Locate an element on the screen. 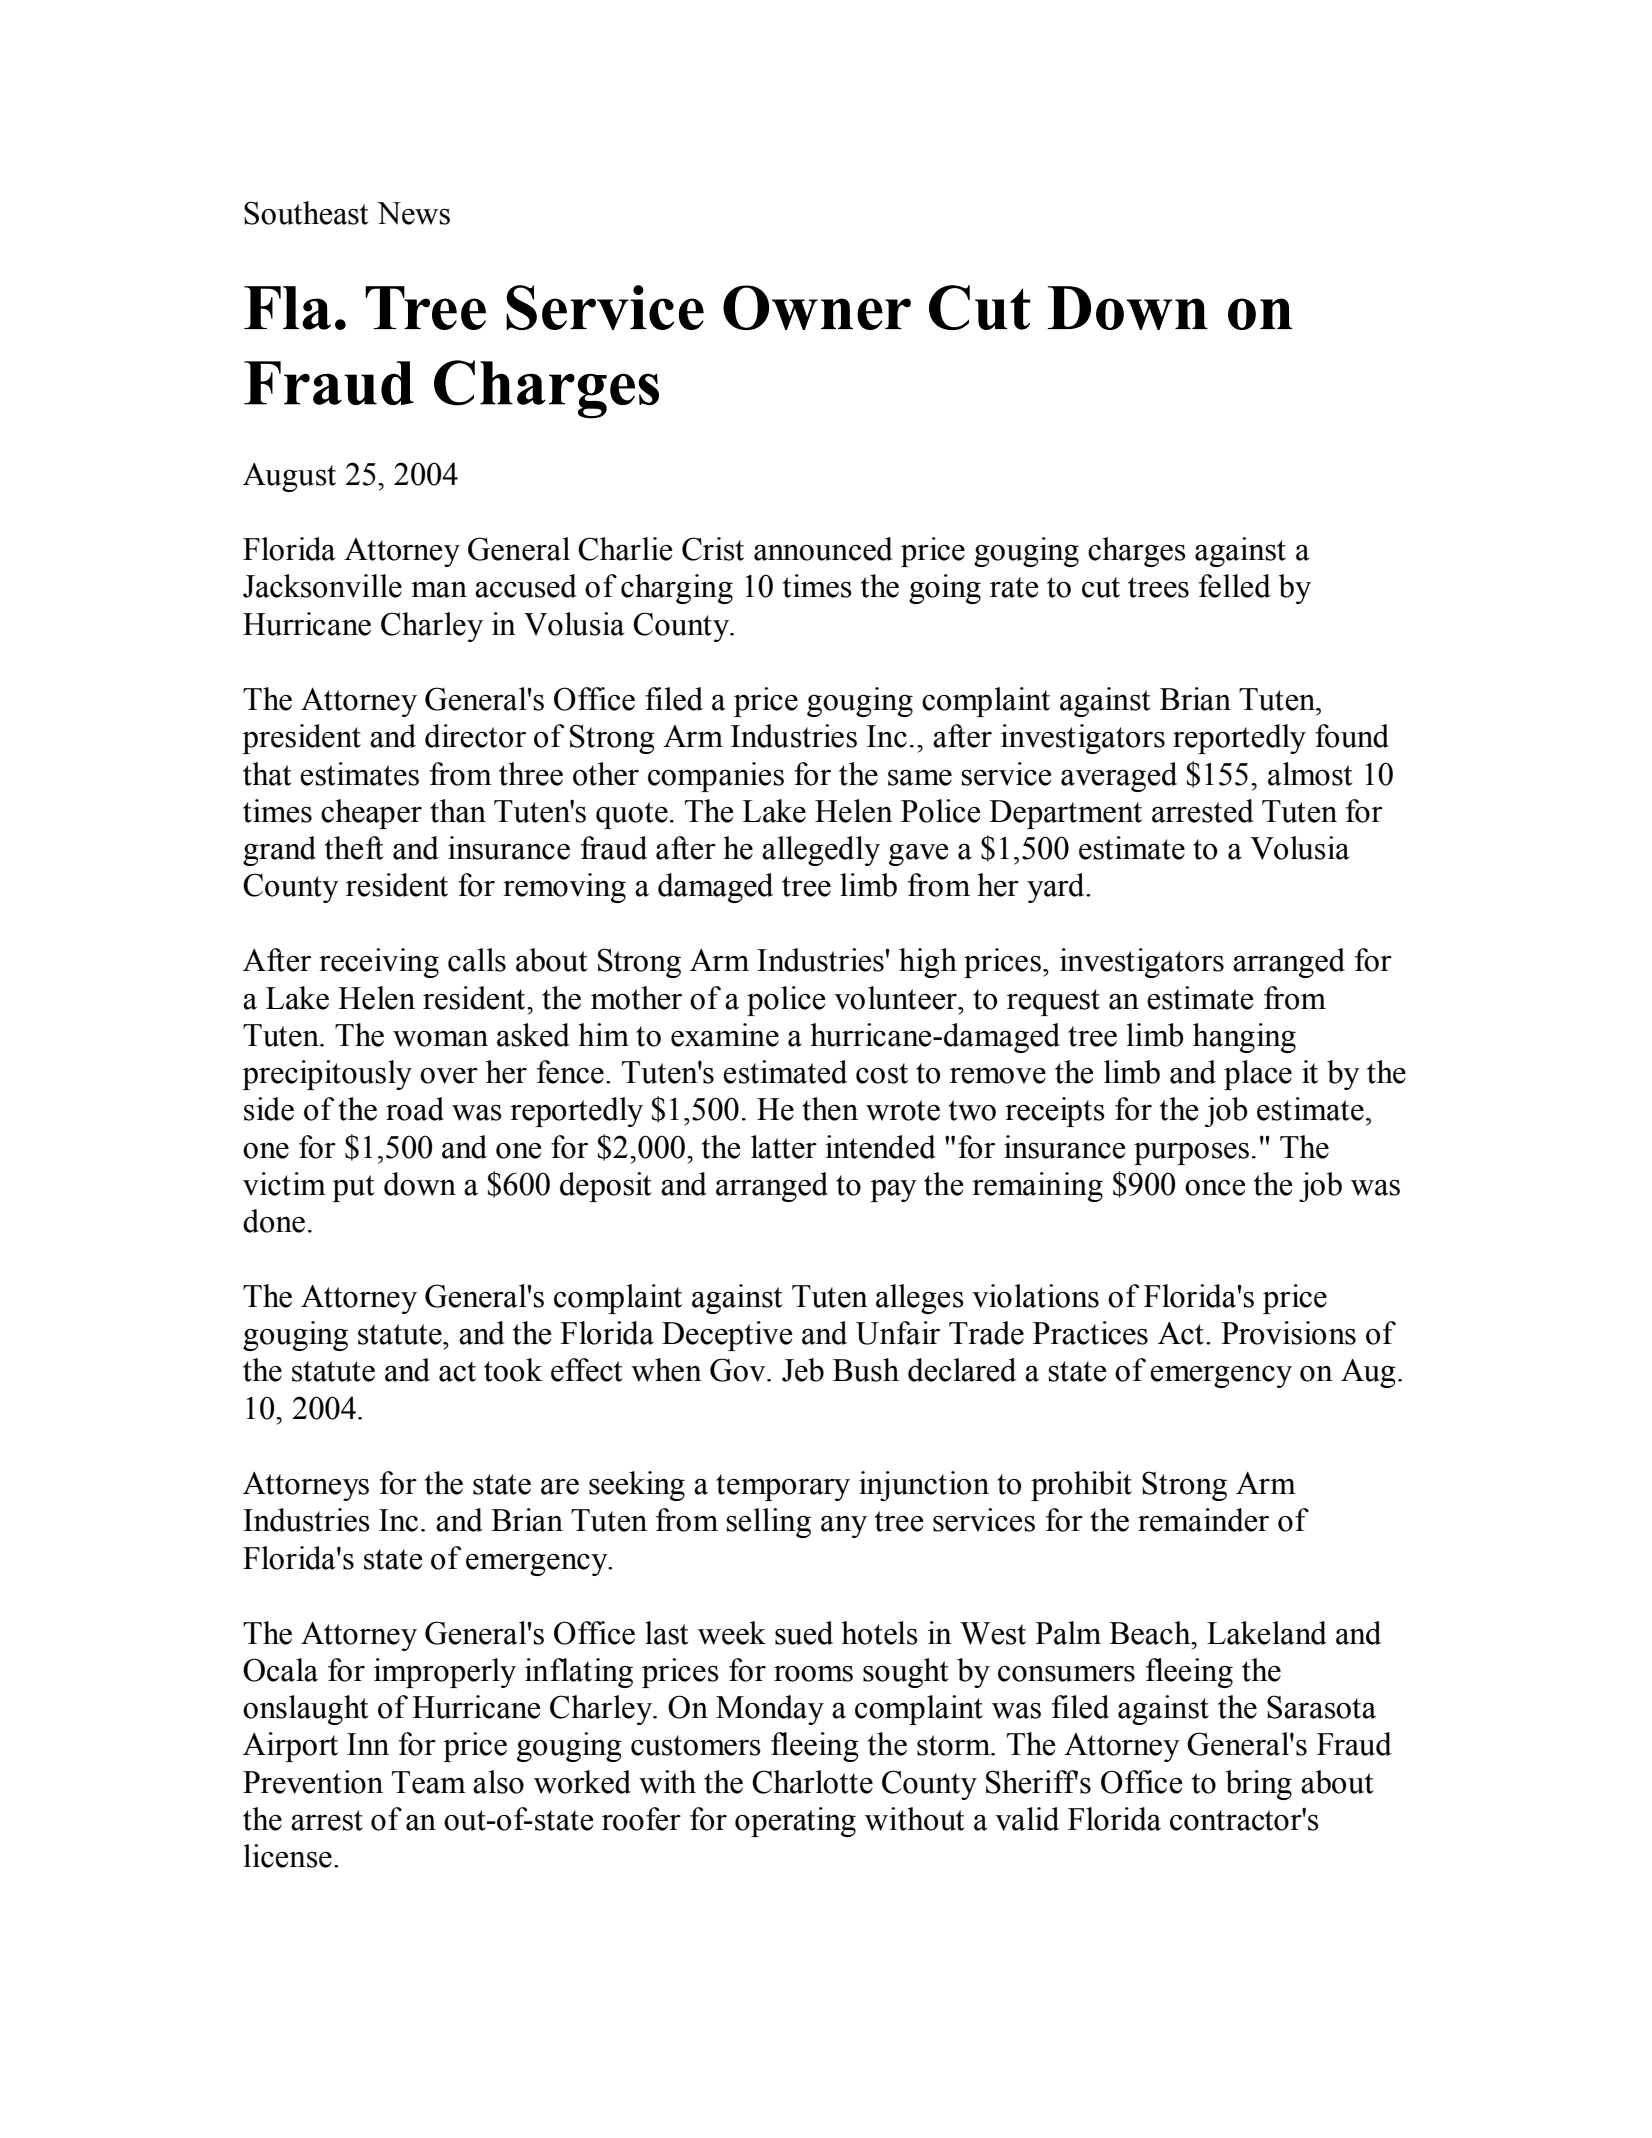 Image resolution: width=1652 pixels, height=2138 pixels. remainder is located at coordinates (1203, 1520).
